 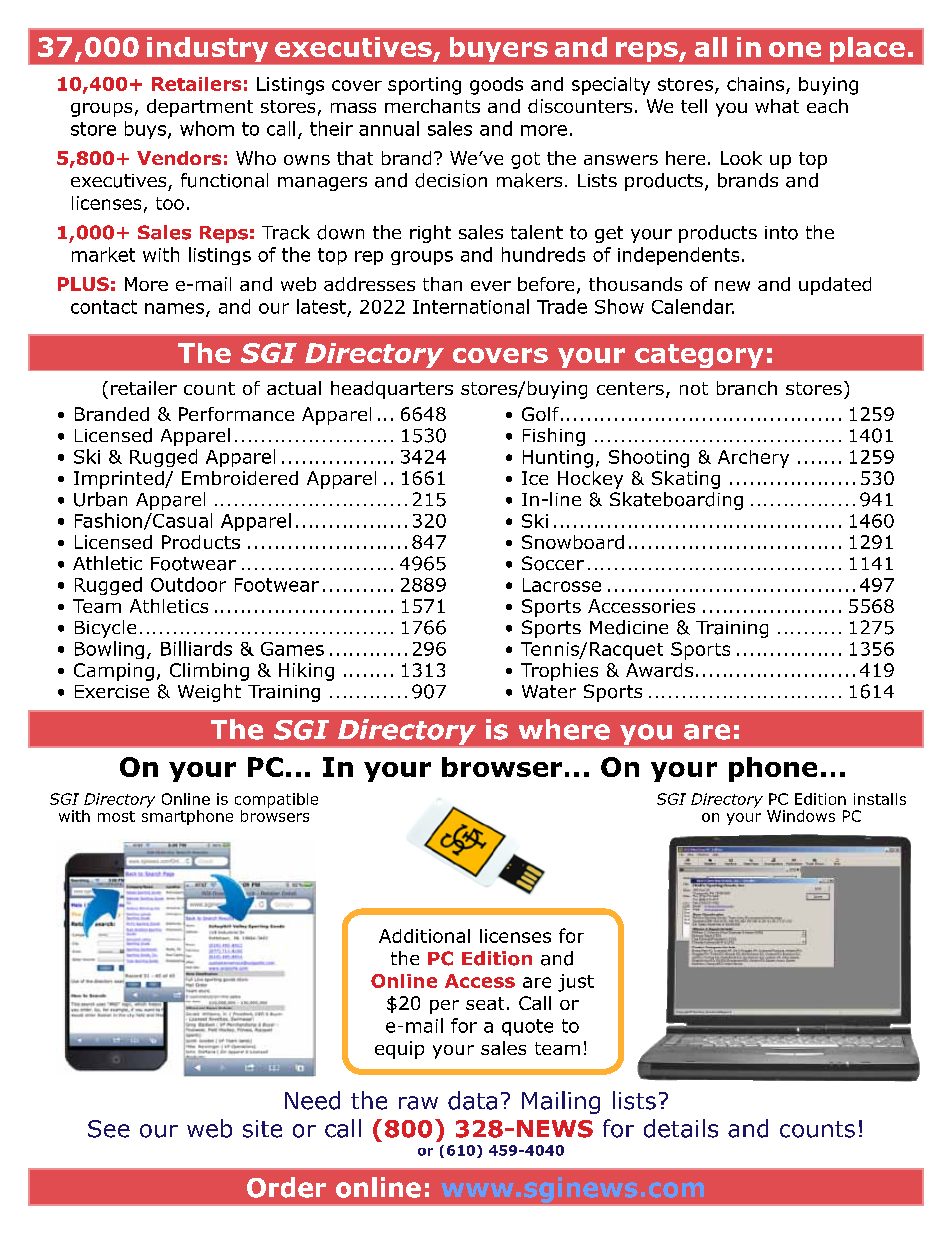 I want to click on data, so click(x=472, y=1100).
